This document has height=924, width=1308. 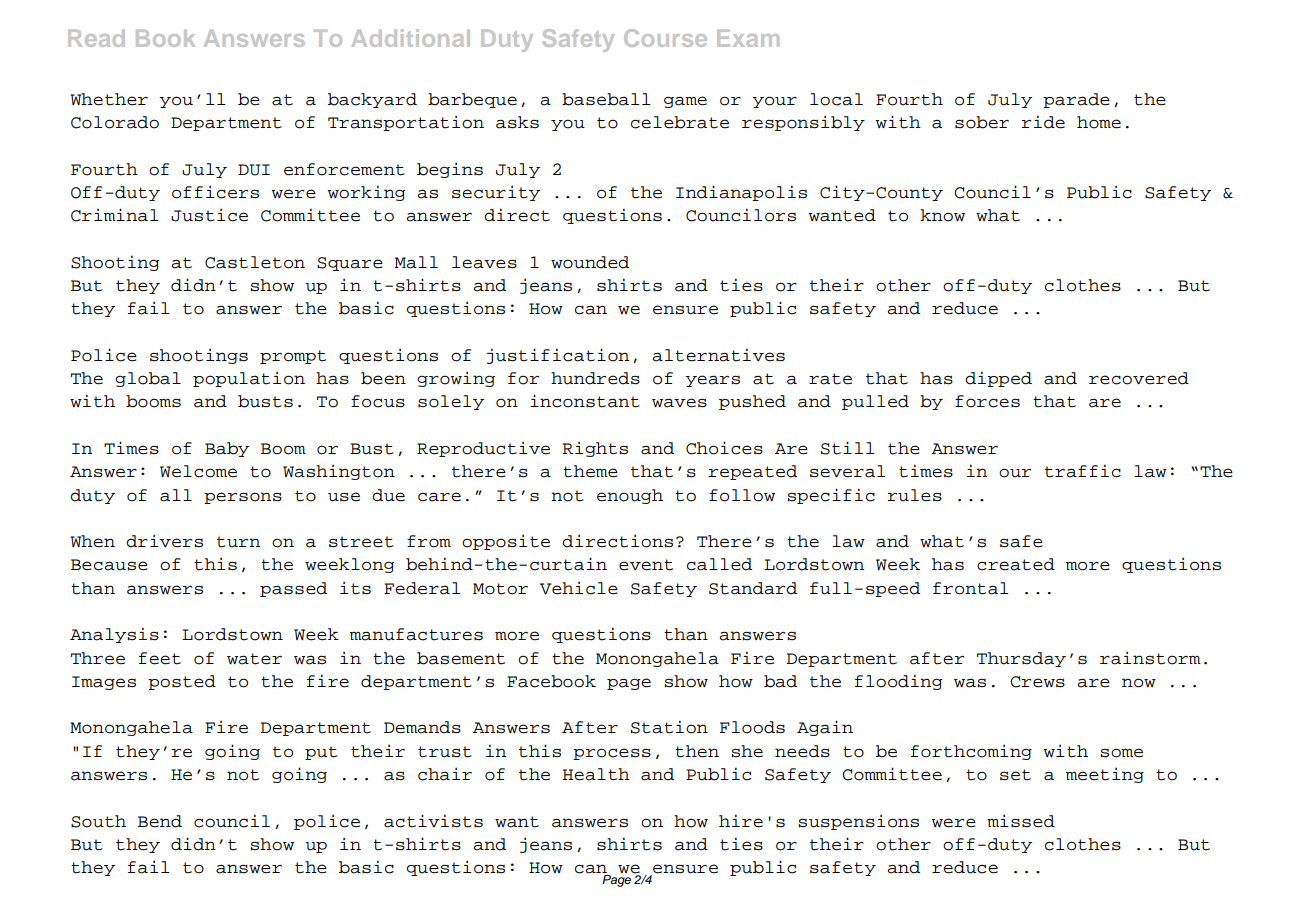 What do you see at coordinates (227, 449) in the document?
I see `Baby` at bounding box center [227, 449].
